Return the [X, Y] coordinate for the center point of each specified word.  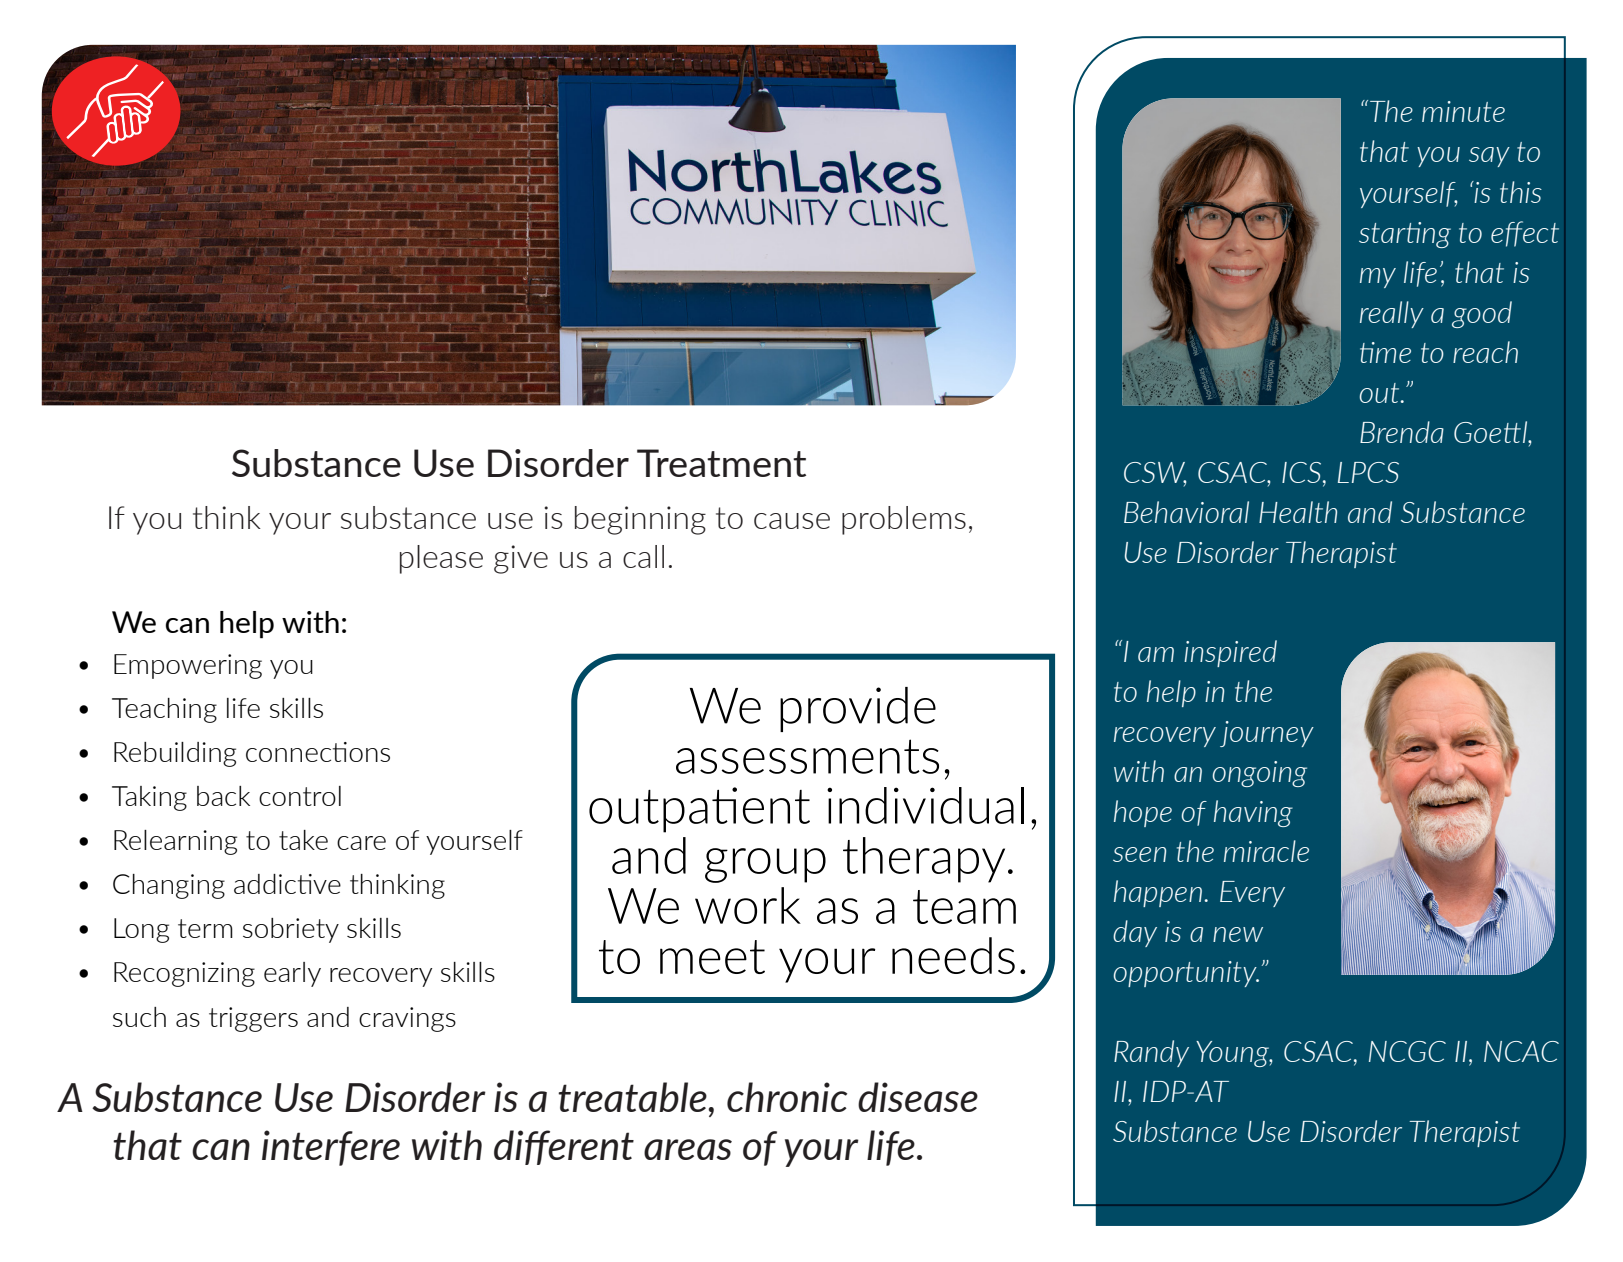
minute [1463, 111]
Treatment [721, 463]
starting [1405, 235]
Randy [1151, 1053]
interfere [331, 1148]
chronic [787, 1097]
